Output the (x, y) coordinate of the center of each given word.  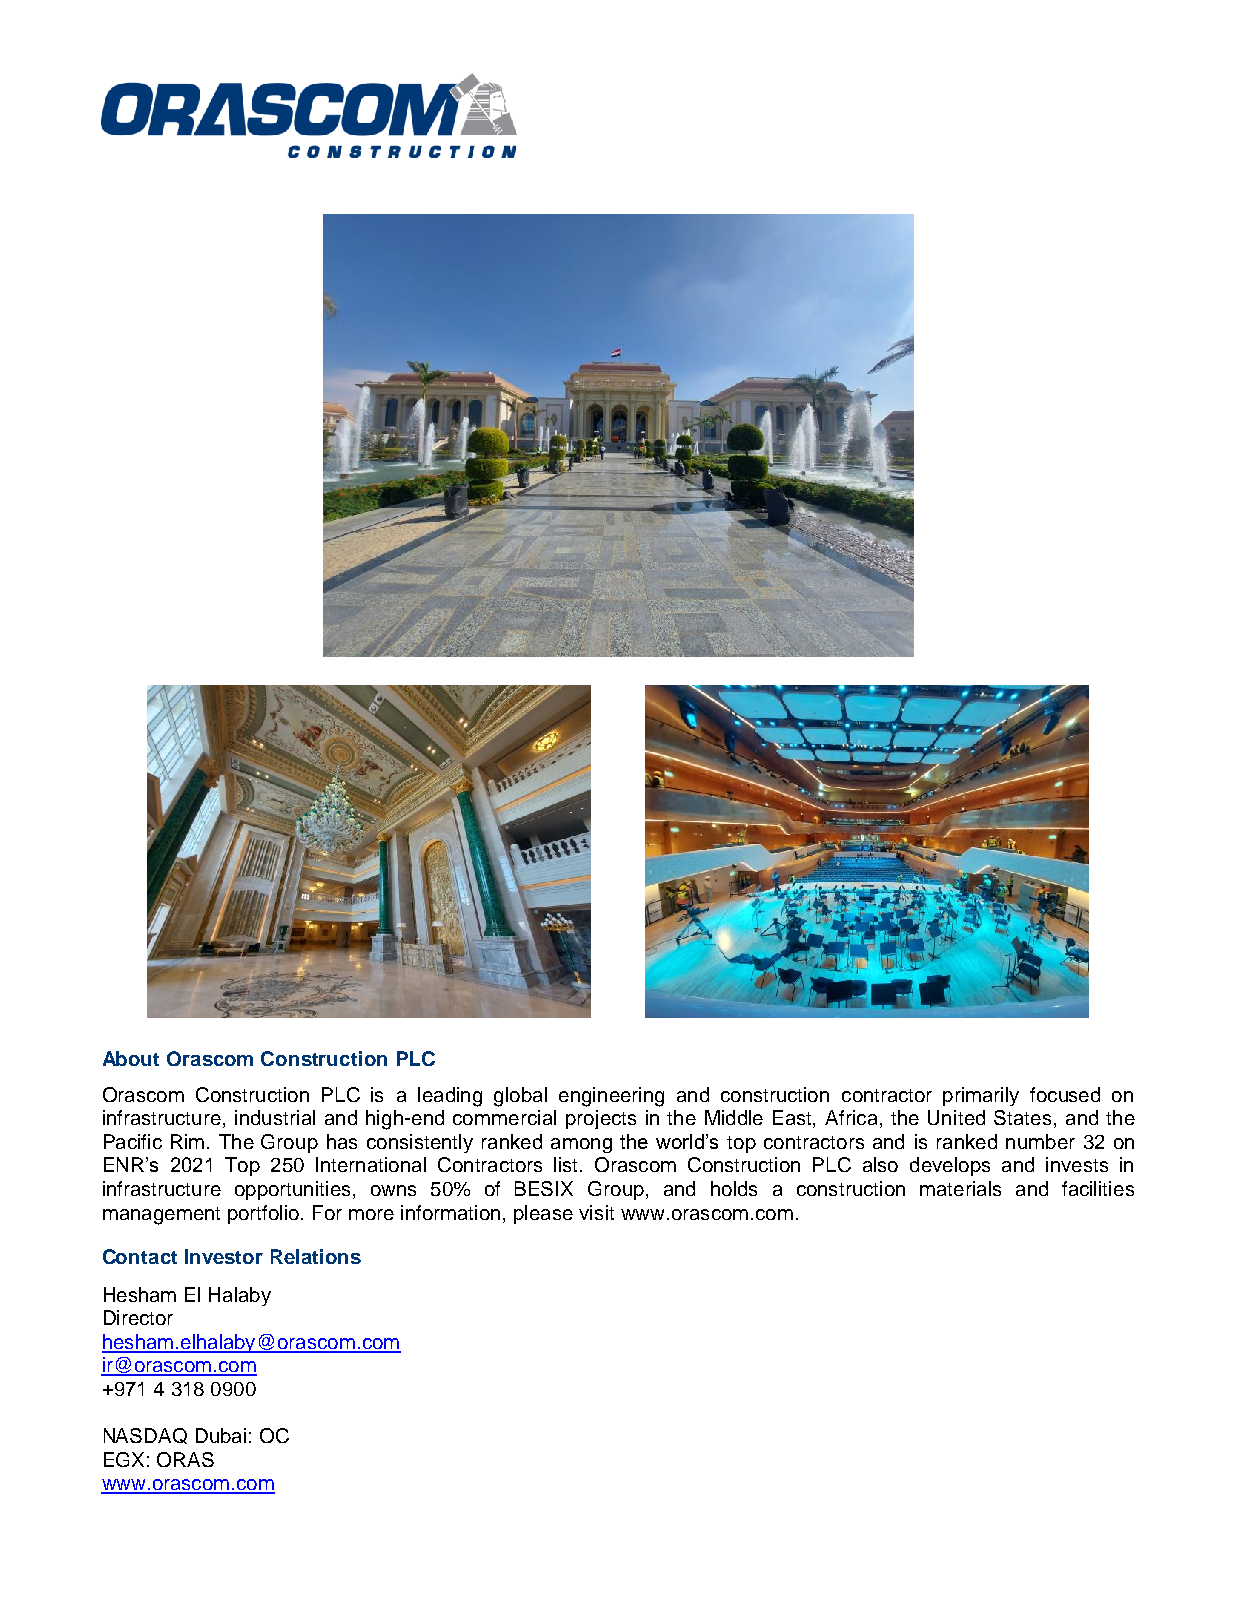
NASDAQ (145, 1436)
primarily (981, 1096)
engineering (611, 1097)
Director (138, 1317)
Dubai (221, 1435)
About (131, 1058)
